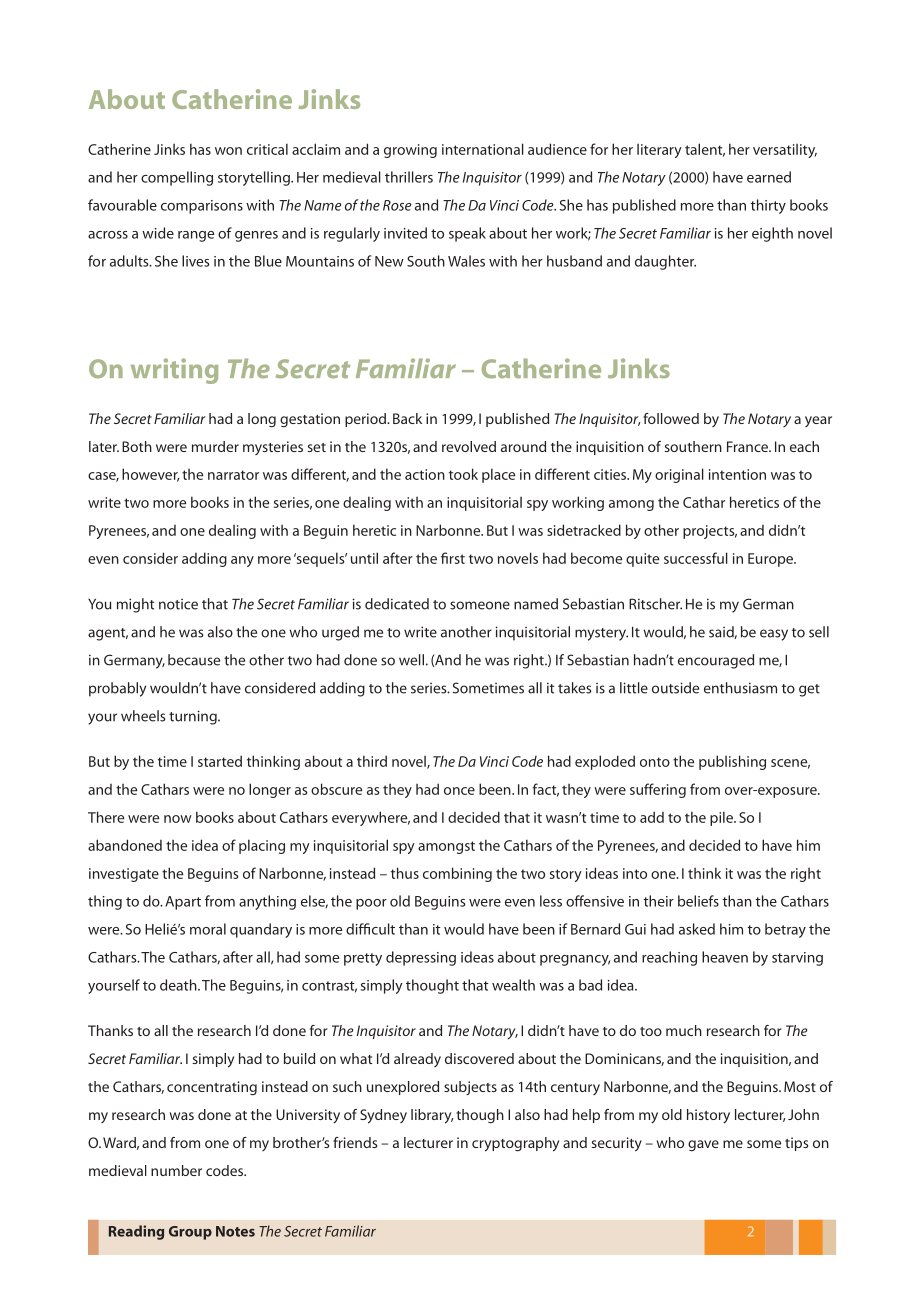 The height and width of the page is (1308, 924). What do you see at coordinates (469, 446) in the page?
I see `revolved` at bounding box center [469, 446].
